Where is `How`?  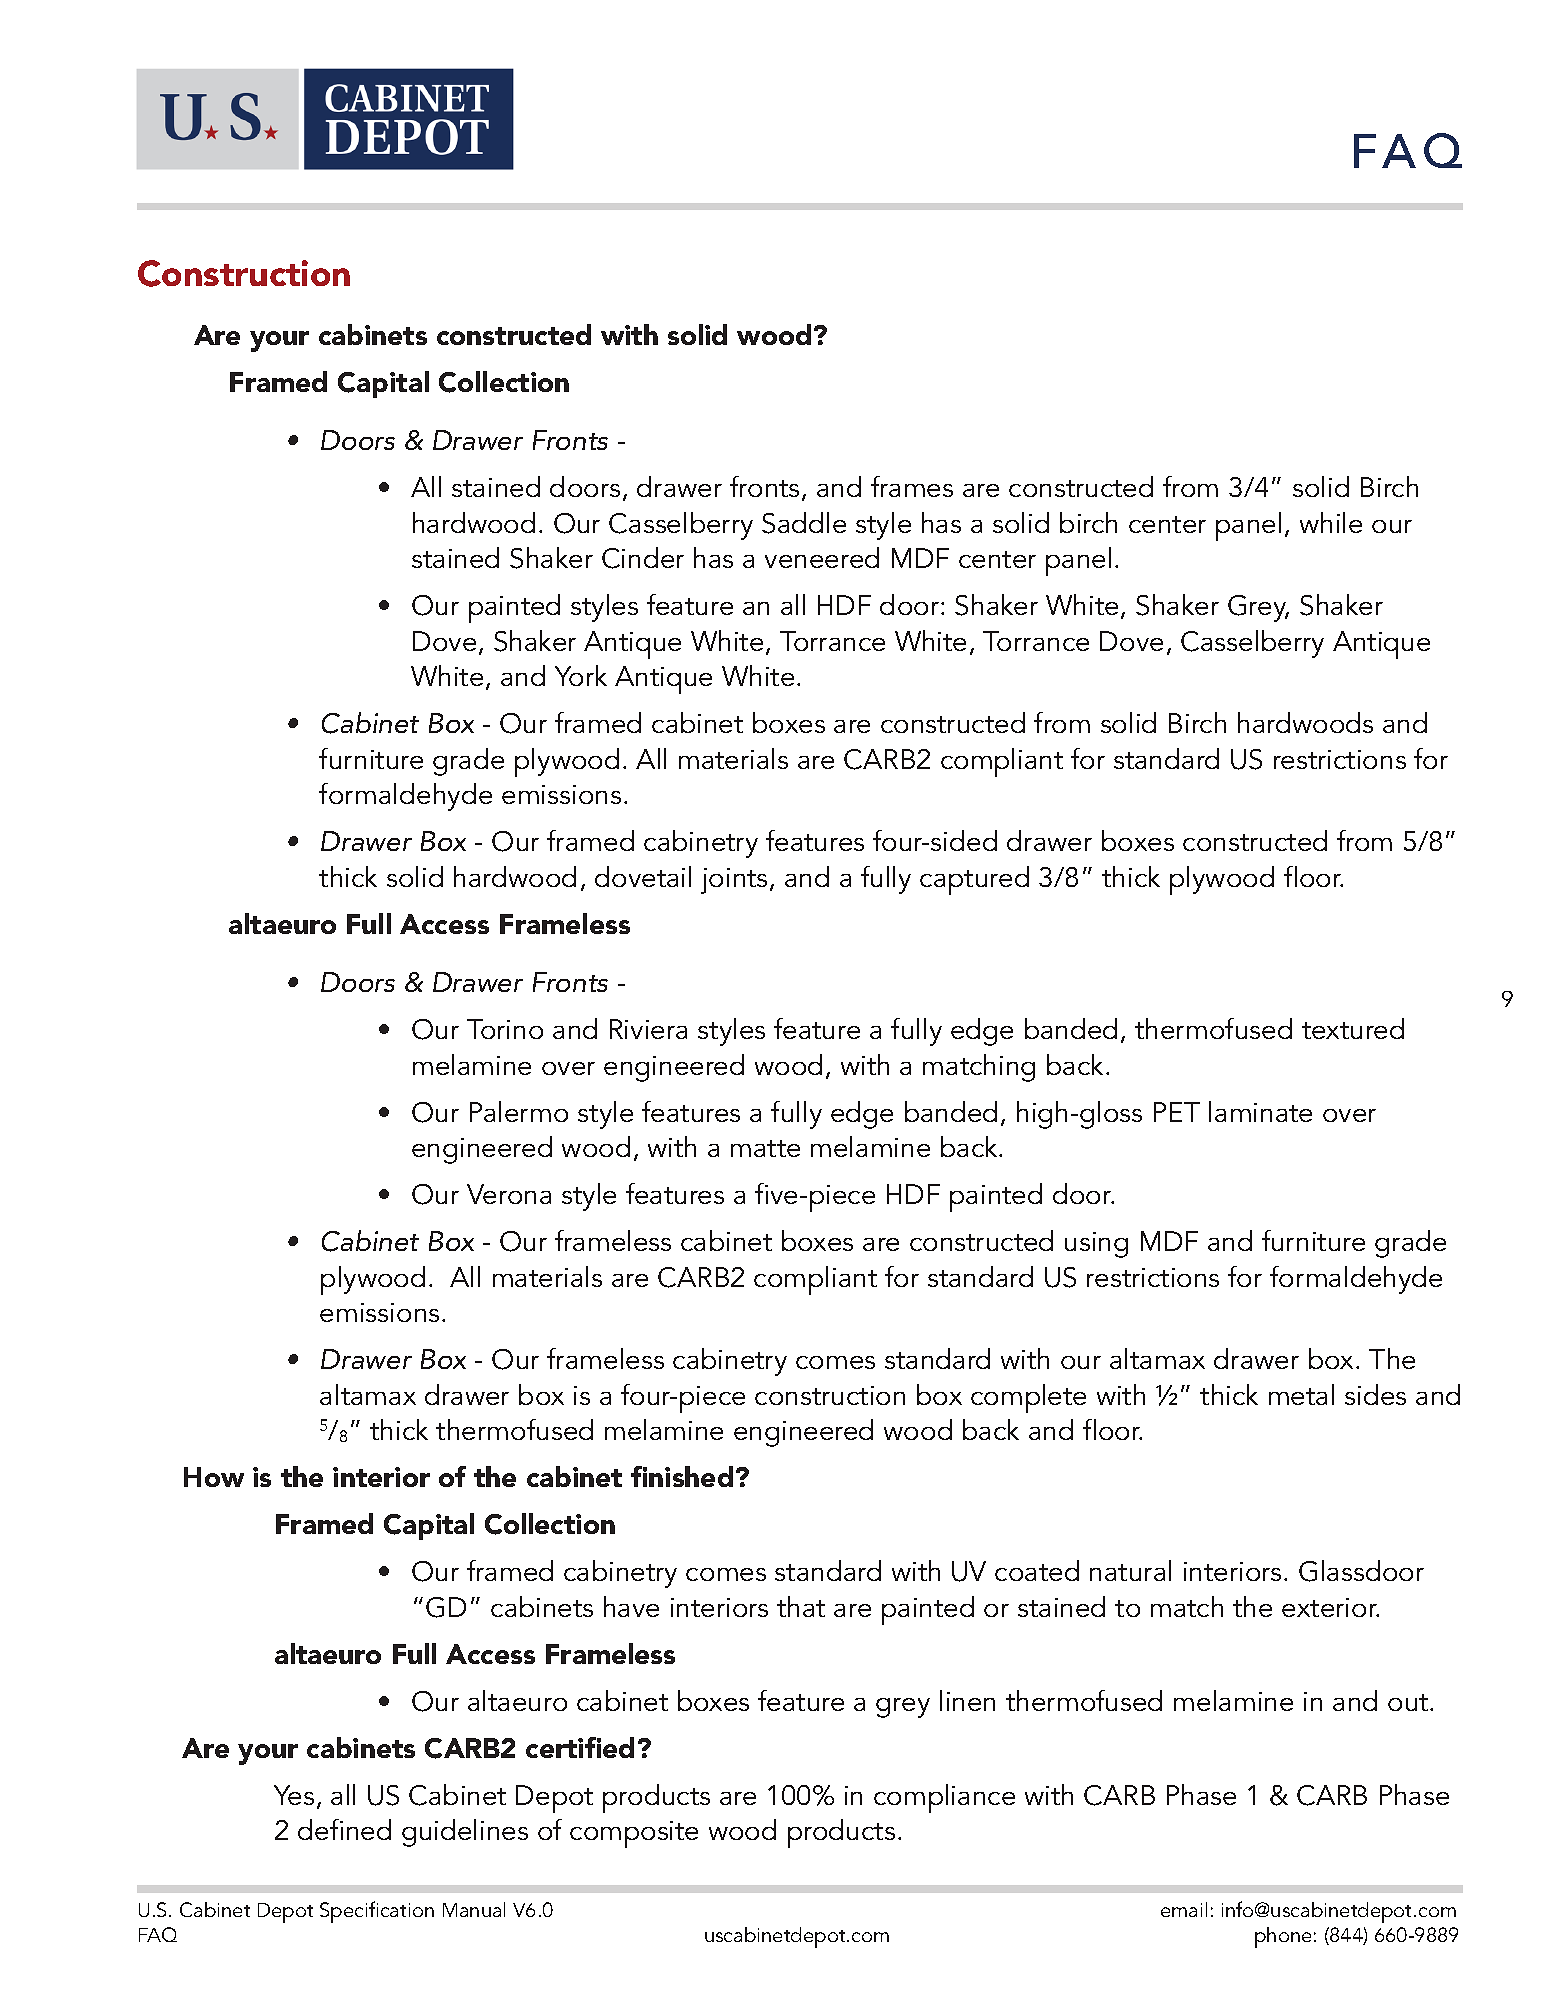 How is located at coordinates (214, 1477).
